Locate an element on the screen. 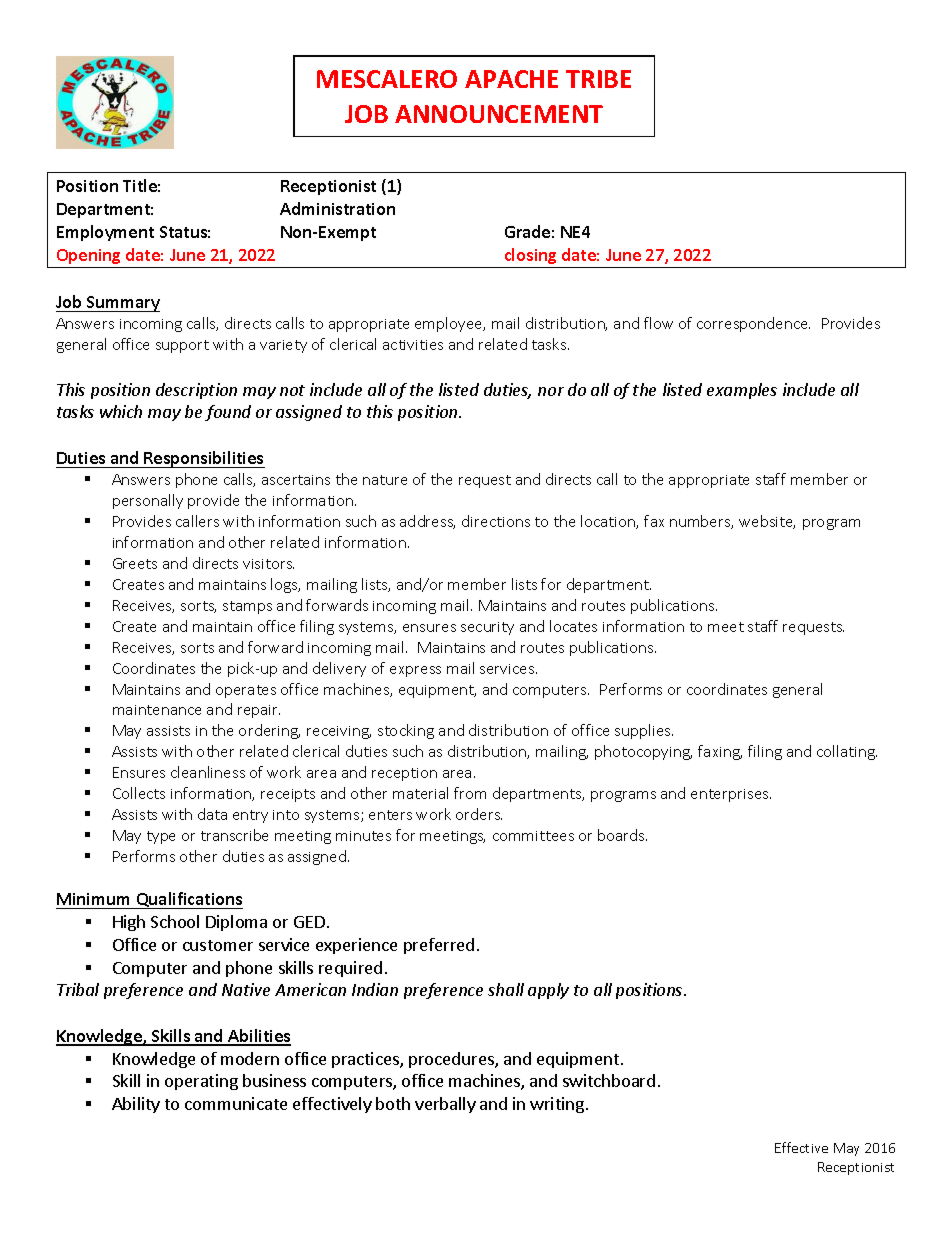  procedures is located at coordinates (452, 1060).
